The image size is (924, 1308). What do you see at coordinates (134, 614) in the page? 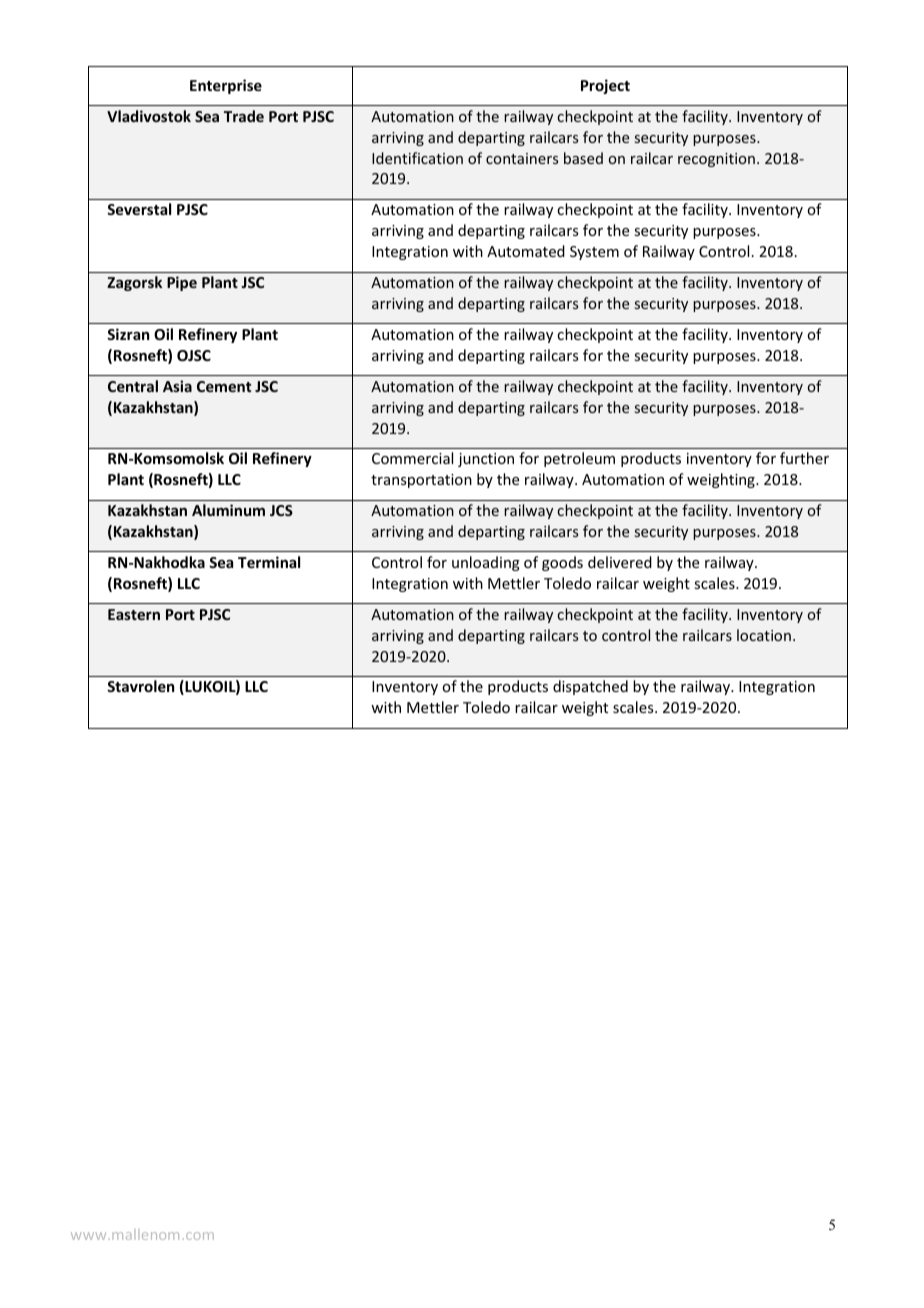
I see `Eastern` at bounding box center [134, 614].
